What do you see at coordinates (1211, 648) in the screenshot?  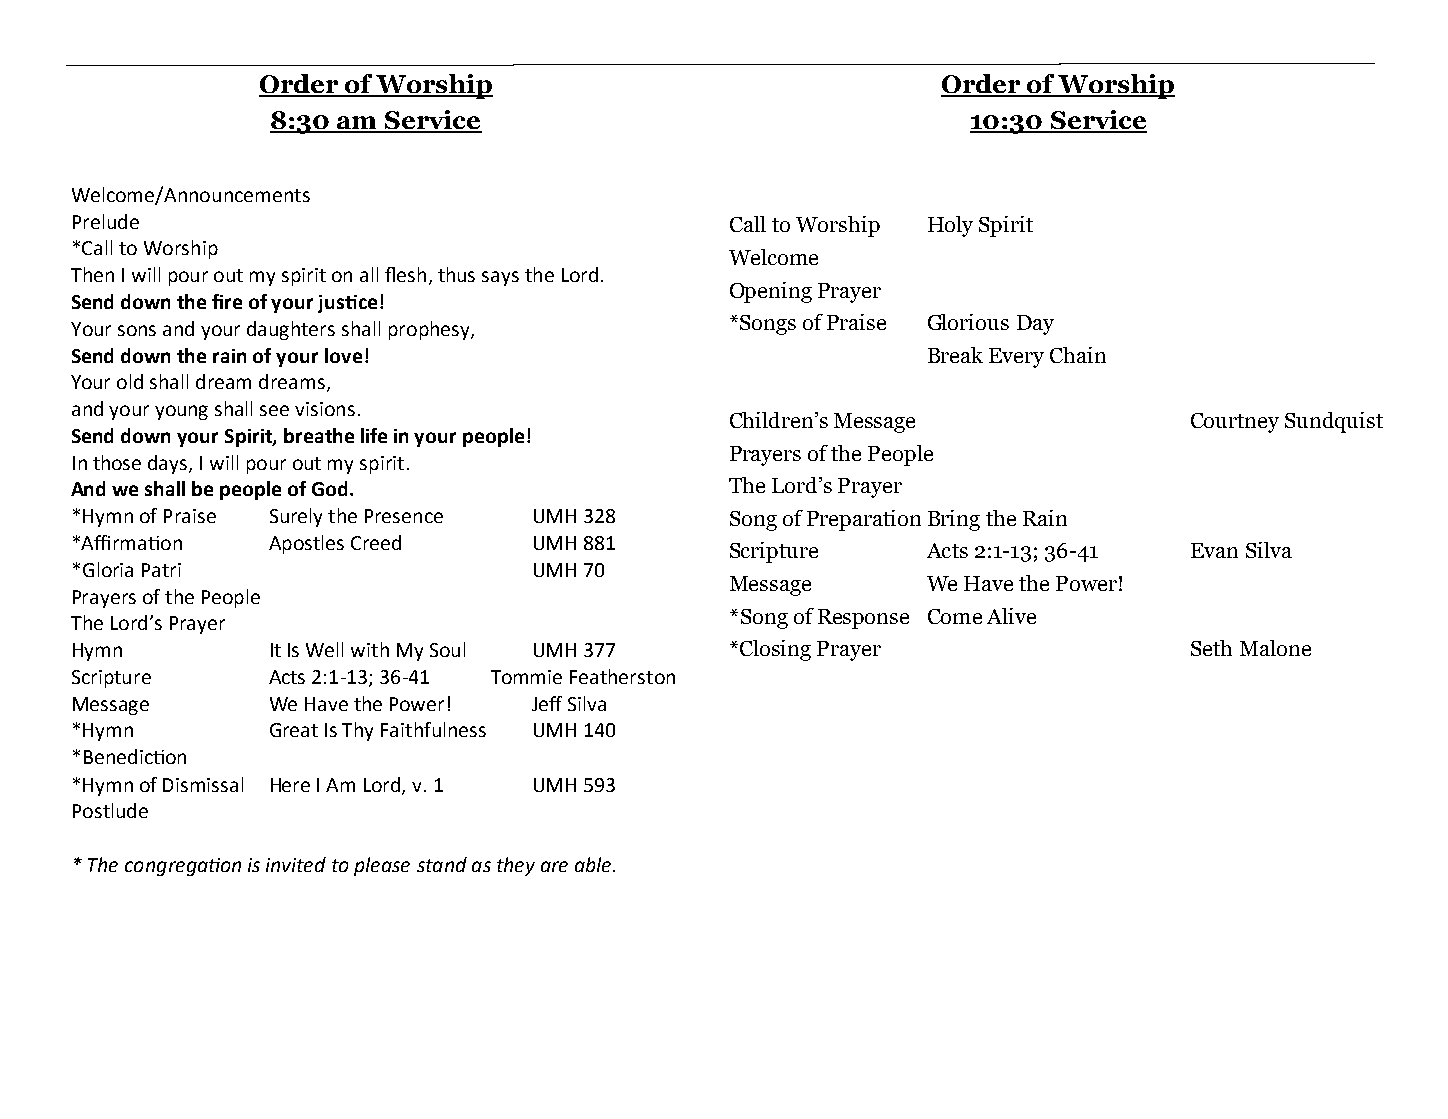 I see `Seth` at bounding box center [1211, 648].
